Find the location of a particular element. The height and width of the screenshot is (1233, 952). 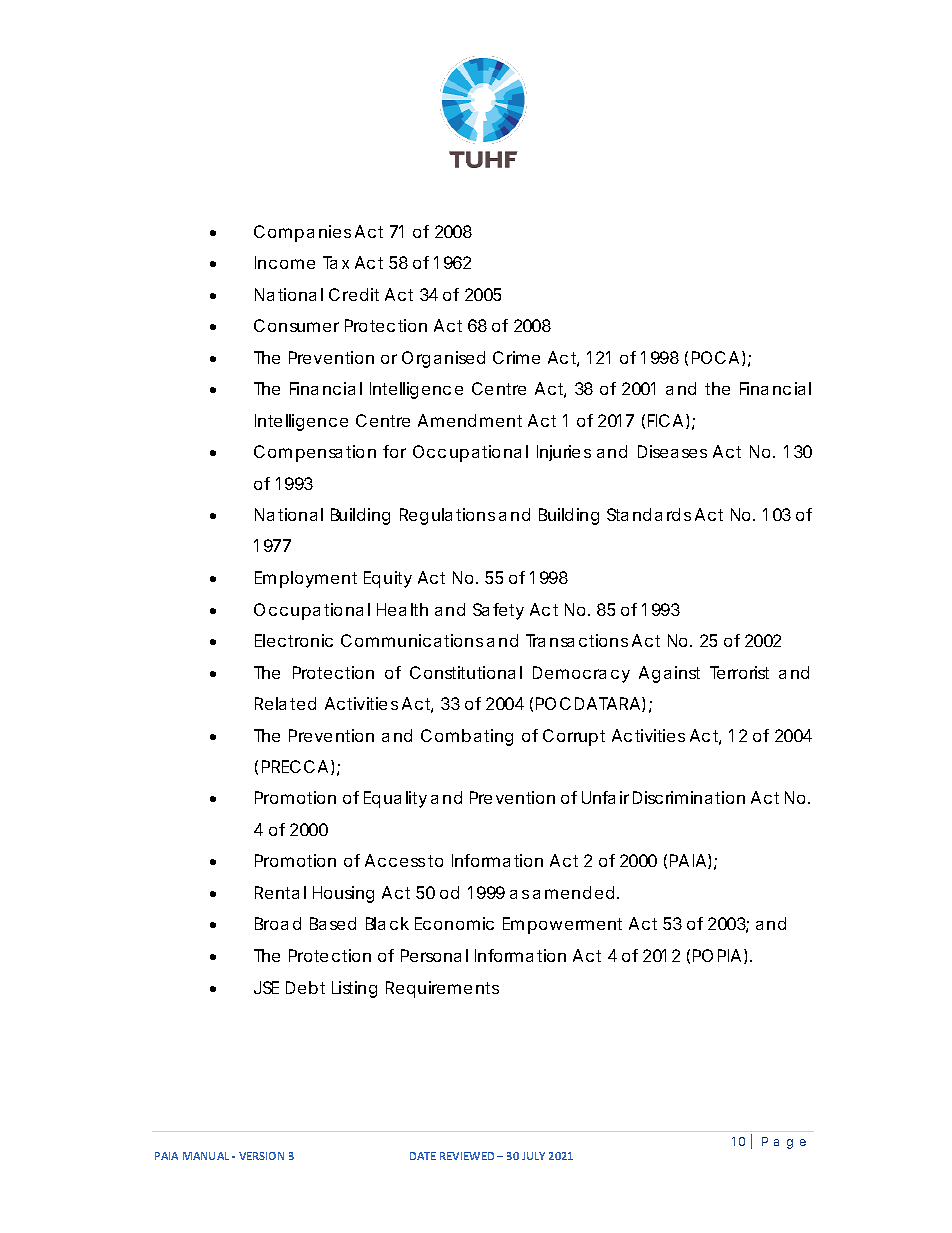

Standards is located at coordinates (649, 514).
